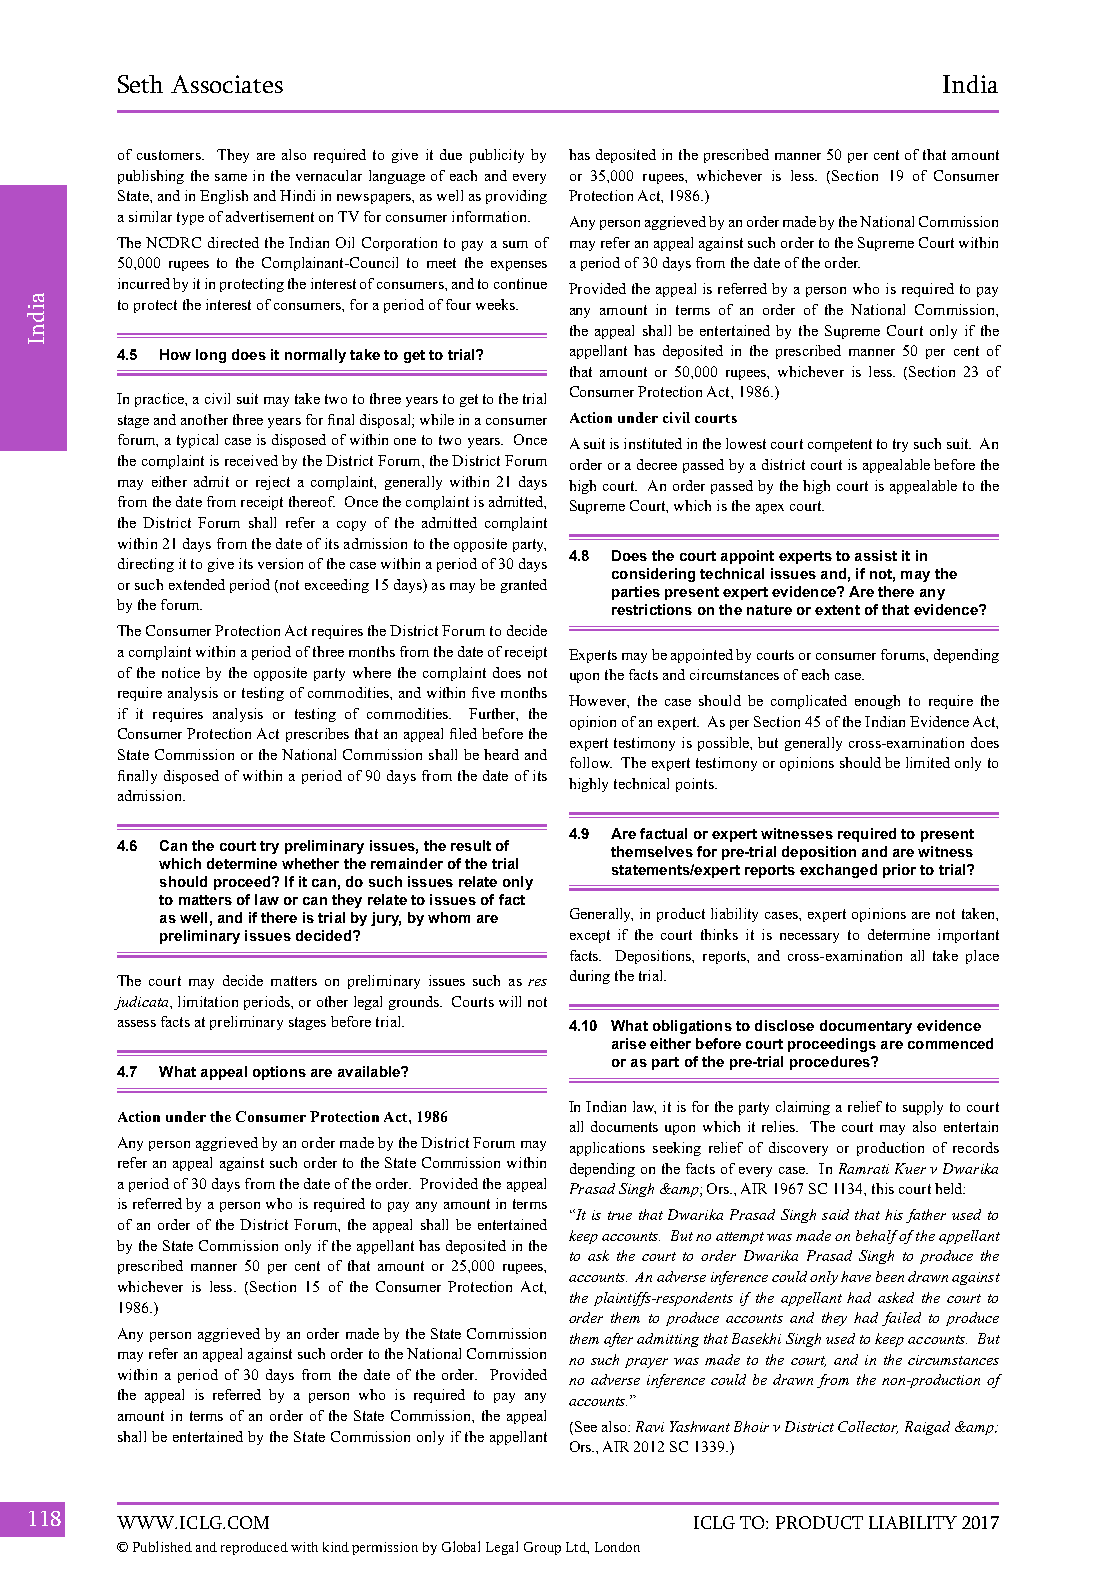  What do you see at coordinates (868, 1427) in the image?
I see `Collector` at bounding box center [868, 1427].
